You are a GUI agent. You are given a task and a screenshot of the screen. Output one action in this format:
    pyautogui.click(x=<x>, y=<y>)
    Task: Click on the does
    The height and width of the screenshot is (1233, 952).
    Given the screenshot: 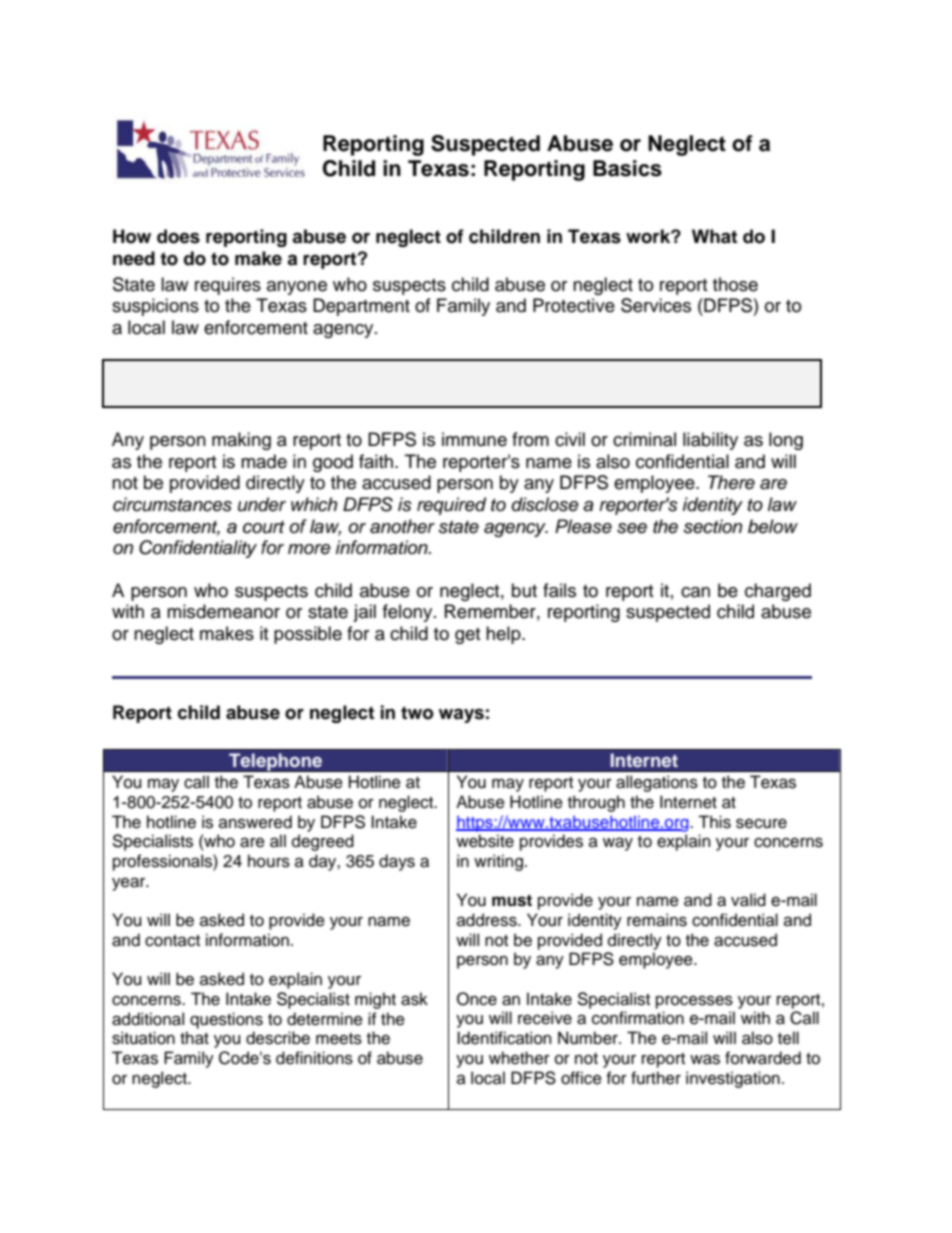 What is the action you would take?
    pyautogui.click(x=178, y=236)
